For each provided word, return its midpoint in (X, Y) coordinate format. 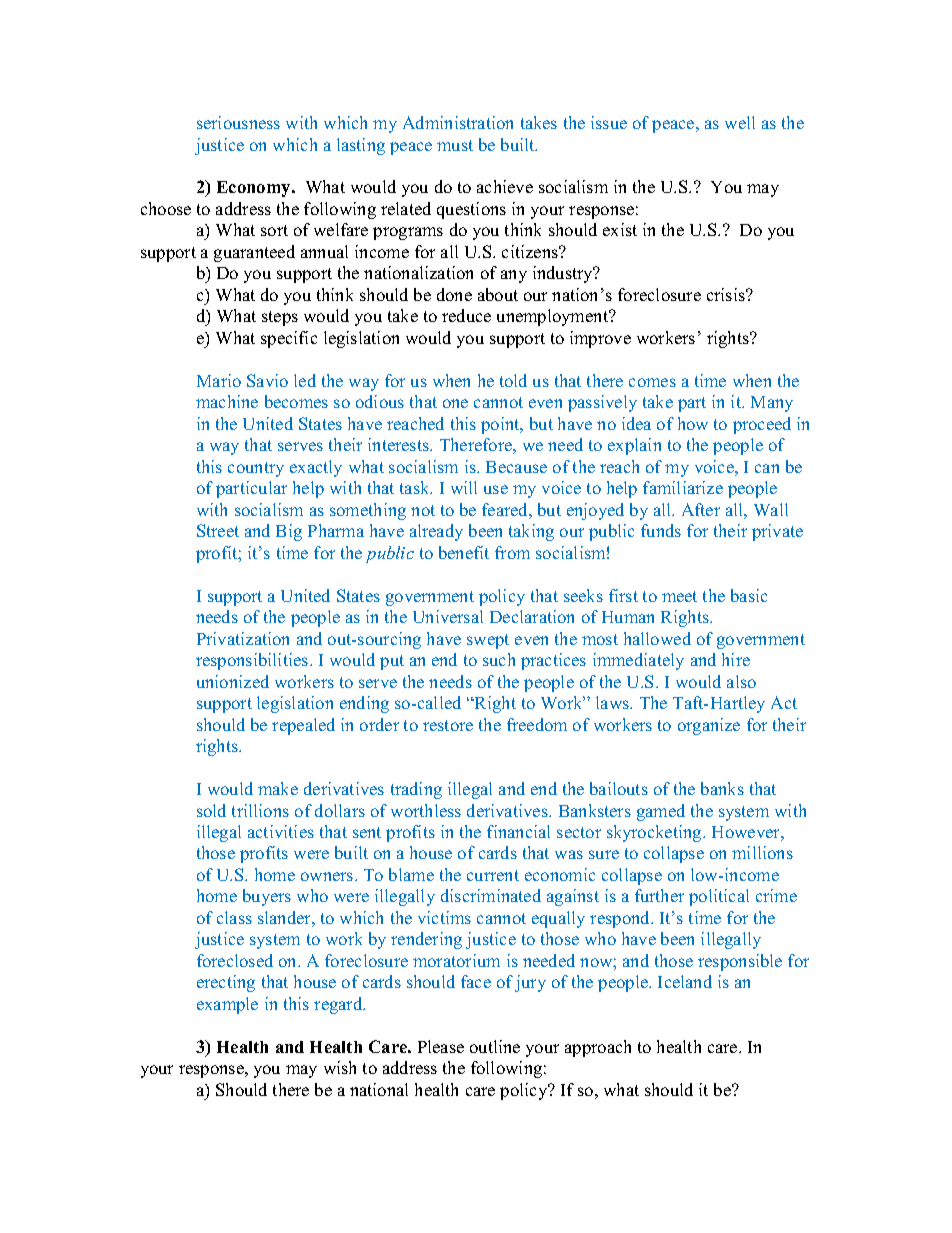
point (501, 425)
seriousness (238, 122)
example (227, 1005)
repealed (303, 726)
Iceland (685, 981)
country (256, 469)
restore (448, 725)
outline (495, 1046)
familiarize (683, 487)
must (455, 145)
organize (709, 726)
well (740, 122)
